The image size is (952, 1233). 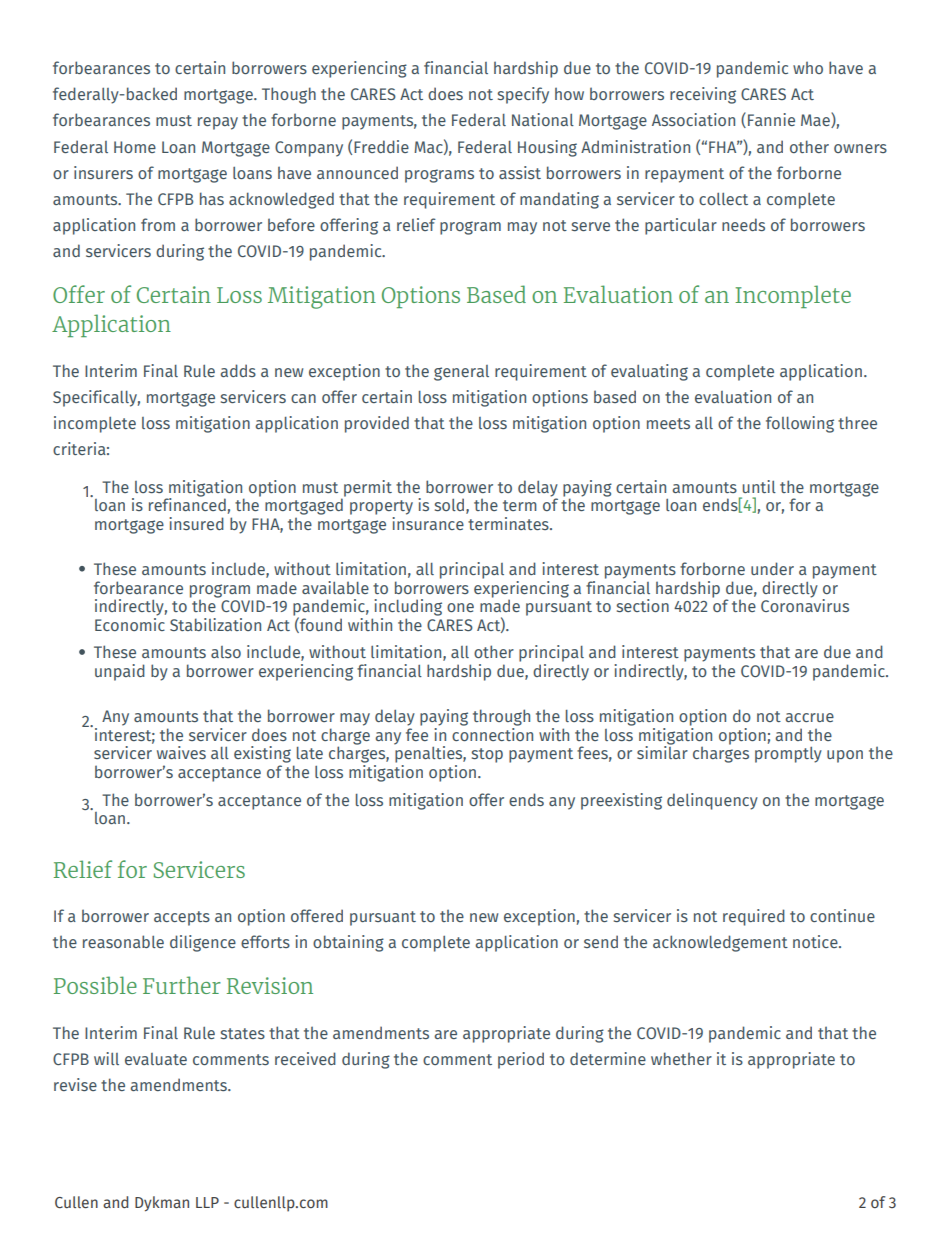 What do you see at coordinates (521, 1060) in the screenshot?
I see `period` at bounding box center [521, 1060].
